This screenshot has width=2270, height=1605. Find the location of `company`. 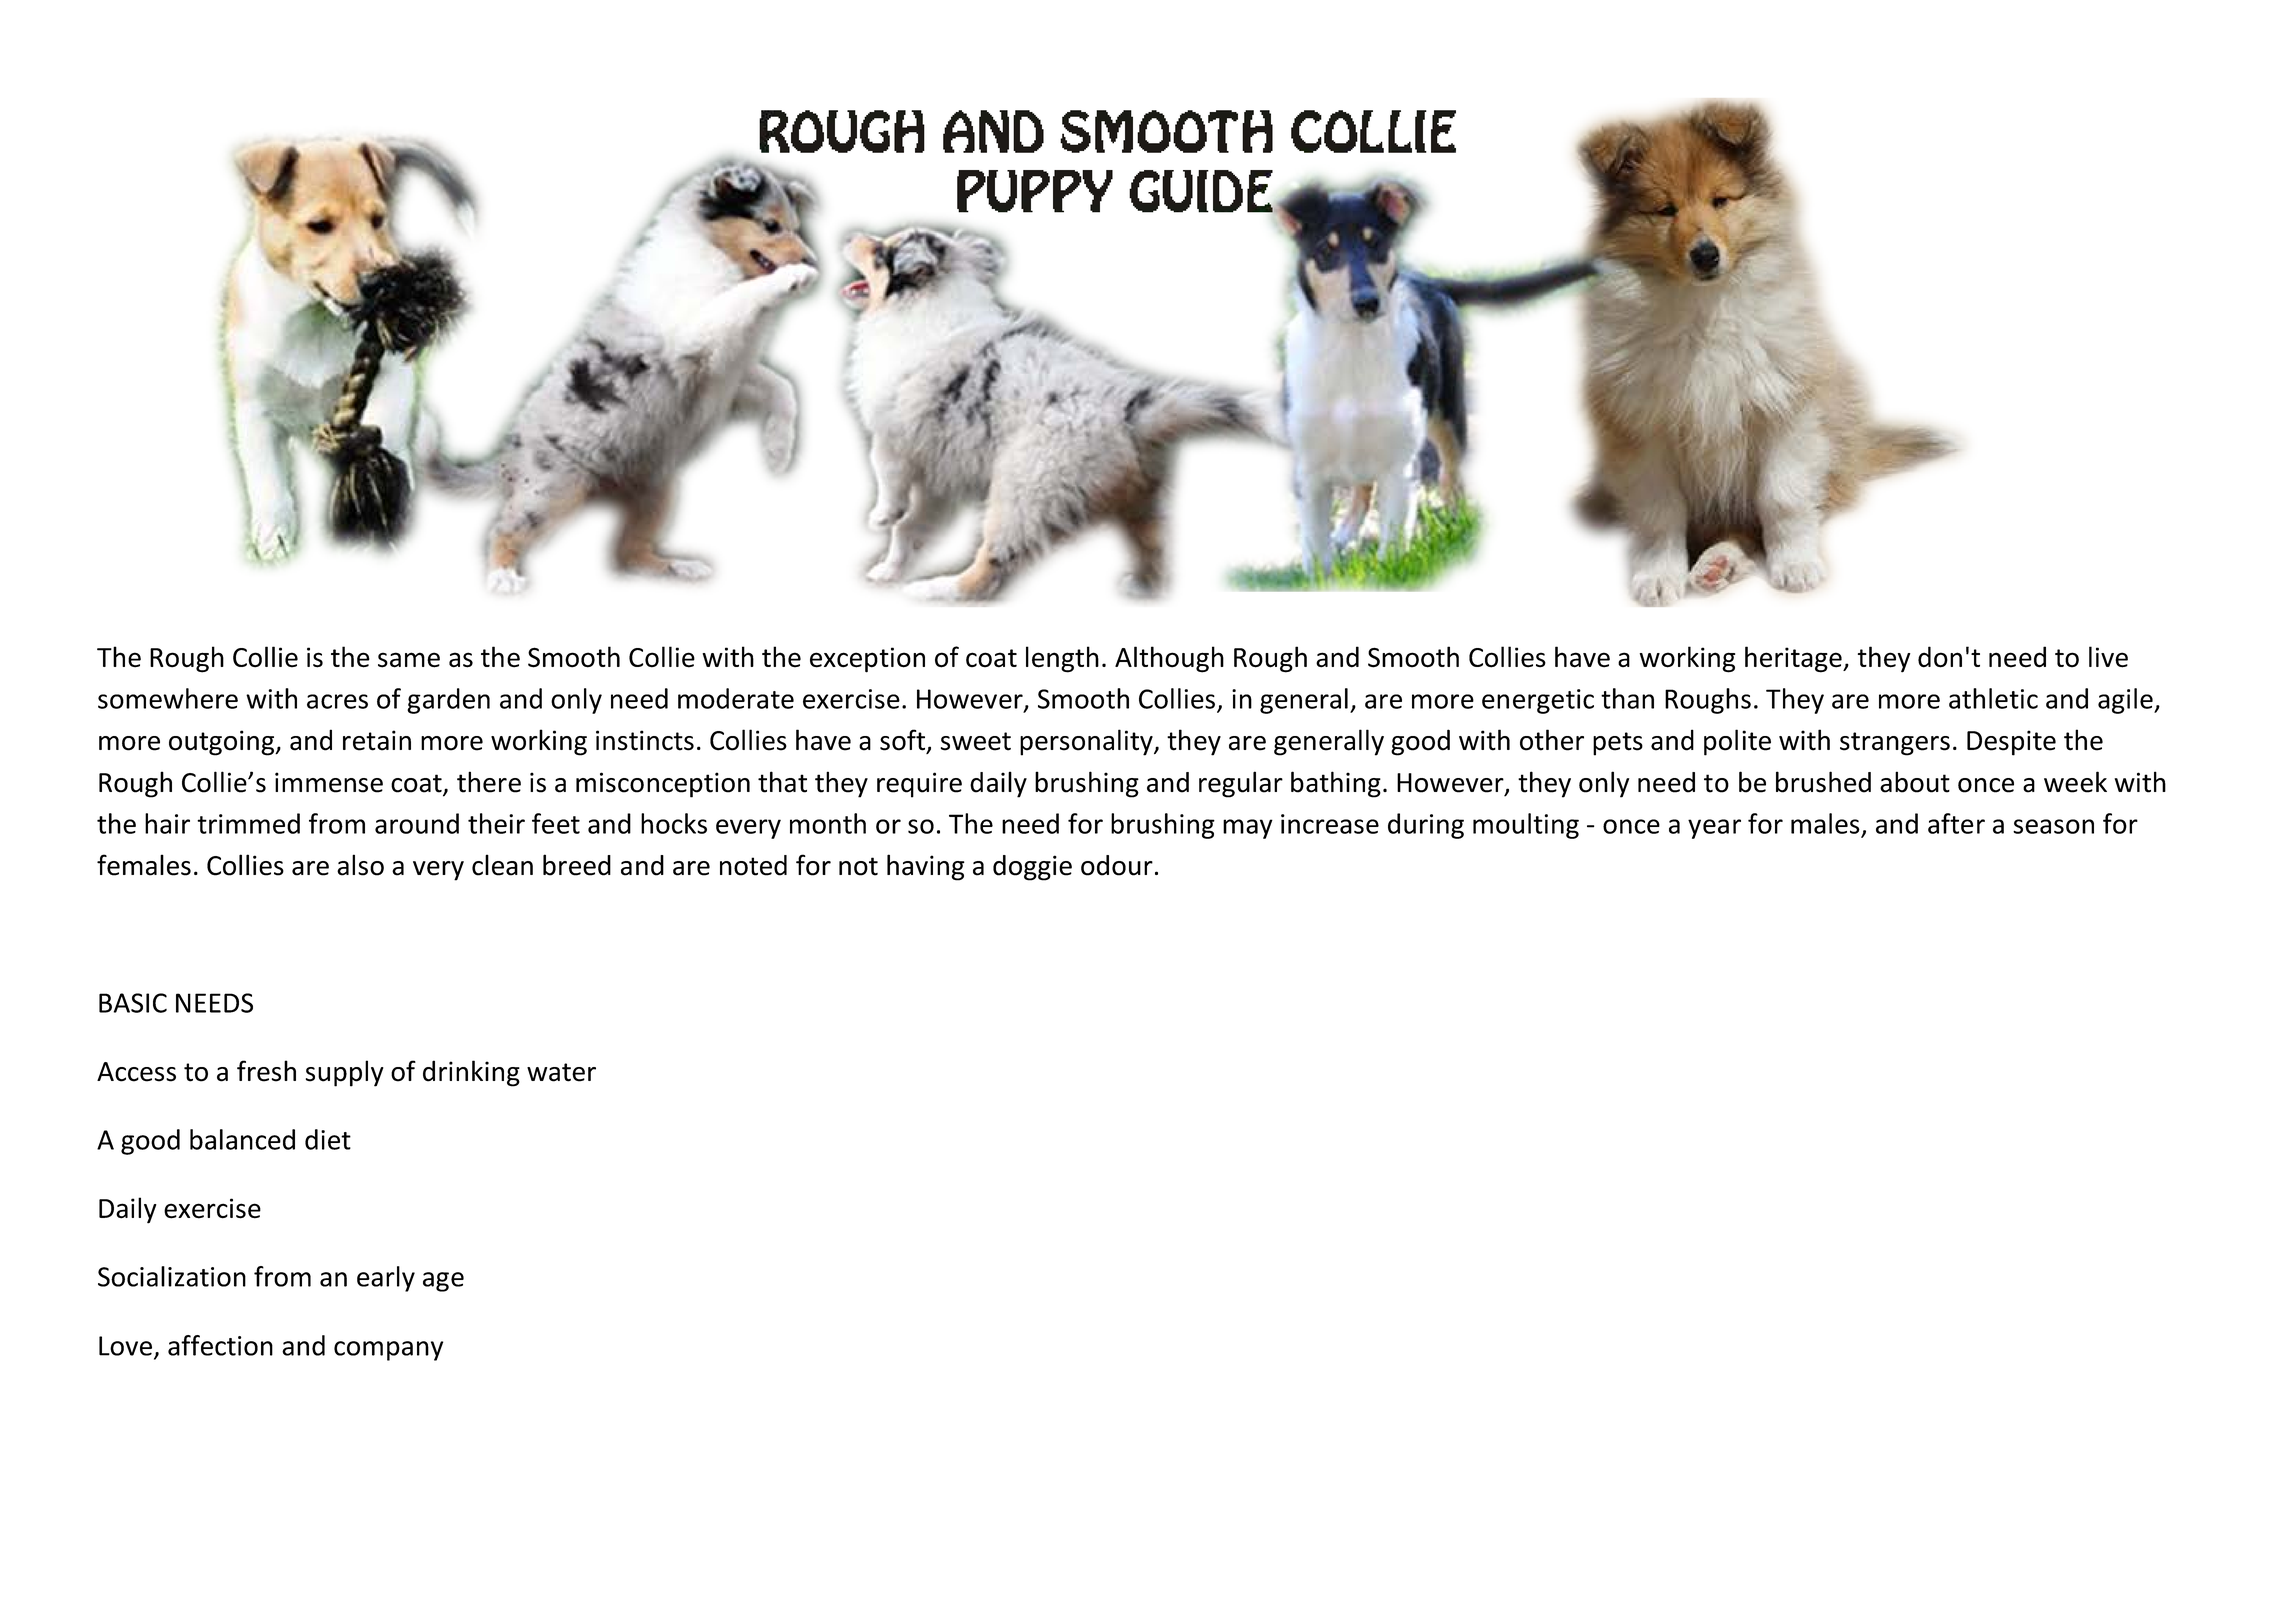

company is located at coordinates (388, 1351).
